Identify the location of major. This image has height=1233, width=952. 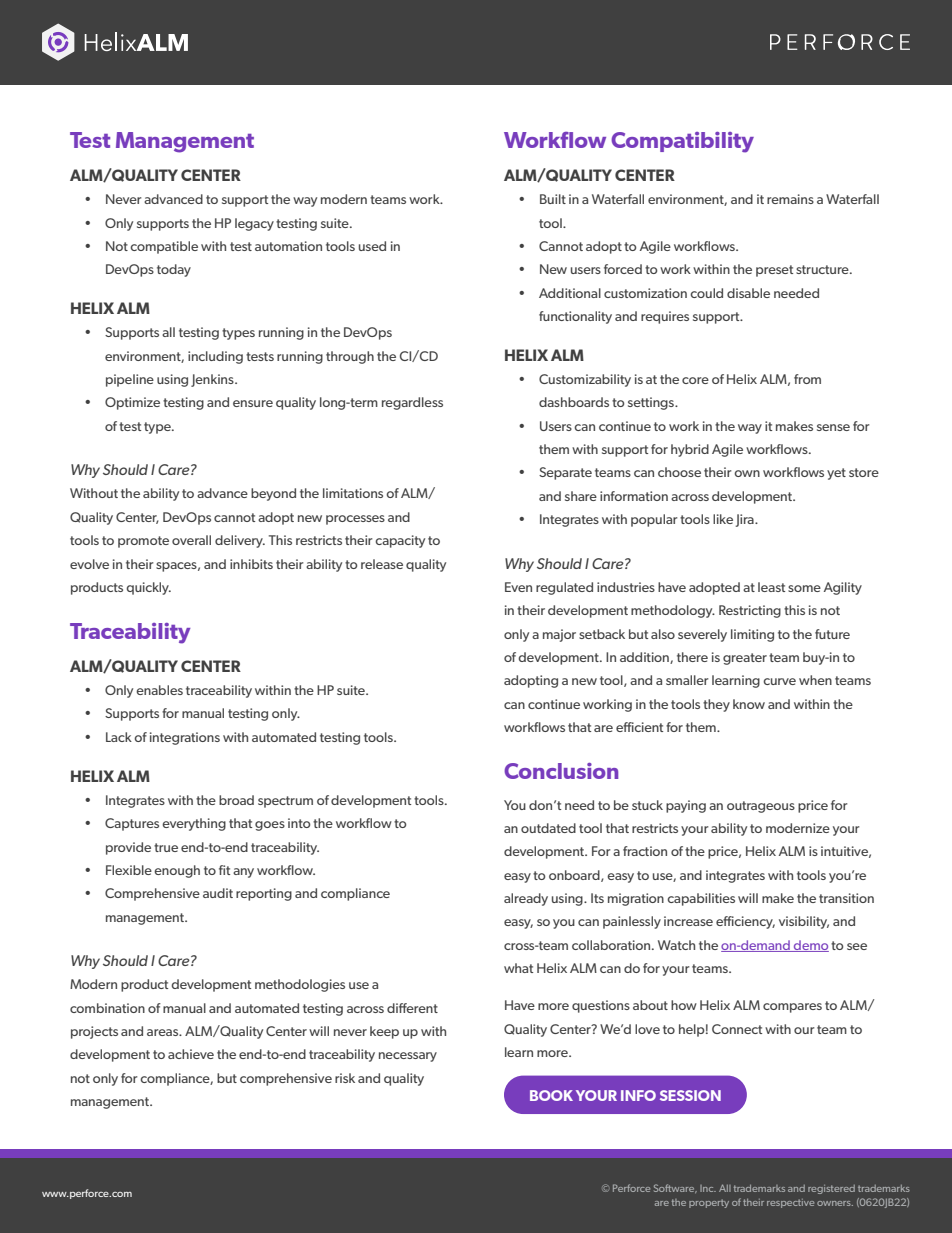
(559, 635).
